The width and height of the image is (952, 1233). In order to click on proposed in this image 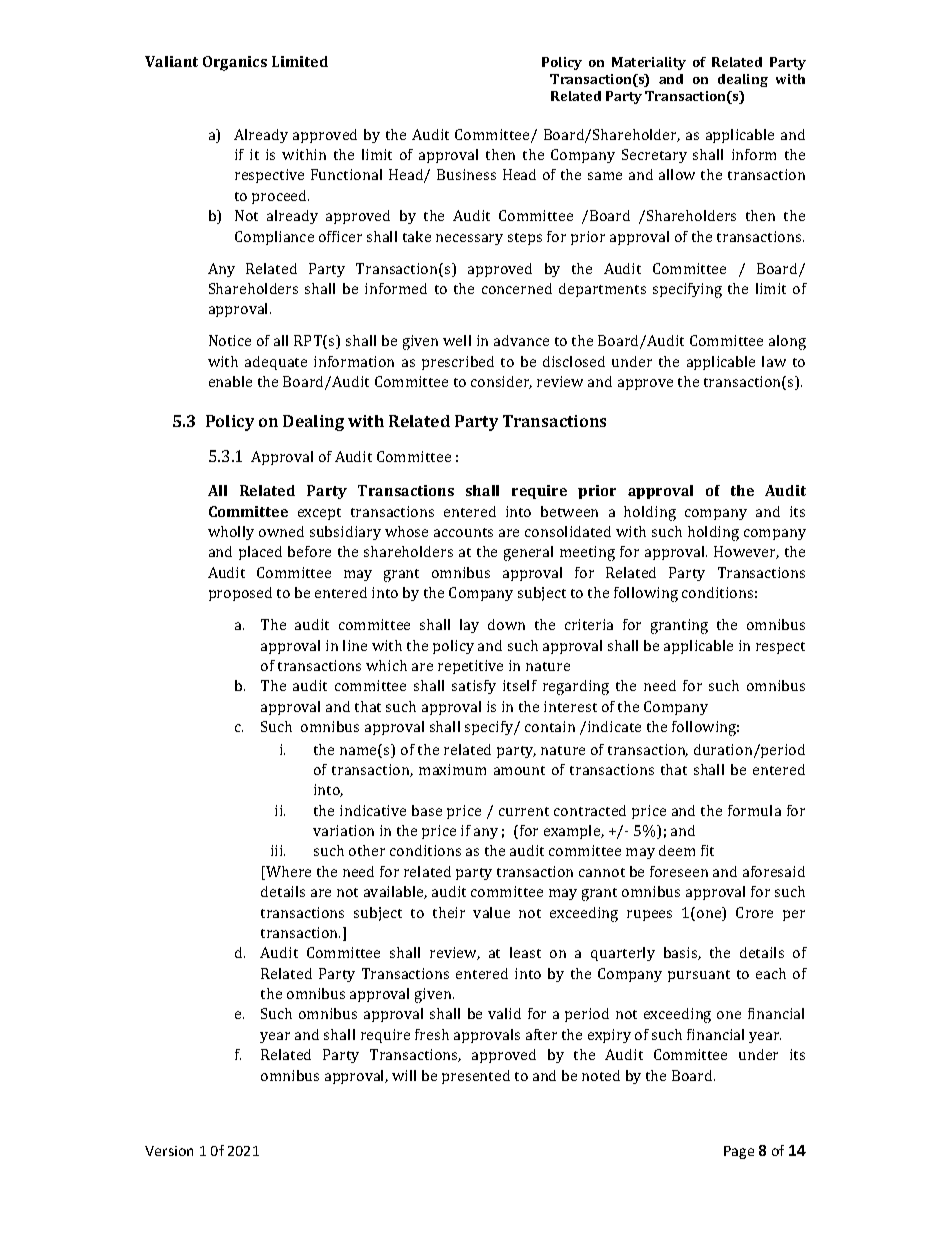, I will do `click(240, 594)`.
